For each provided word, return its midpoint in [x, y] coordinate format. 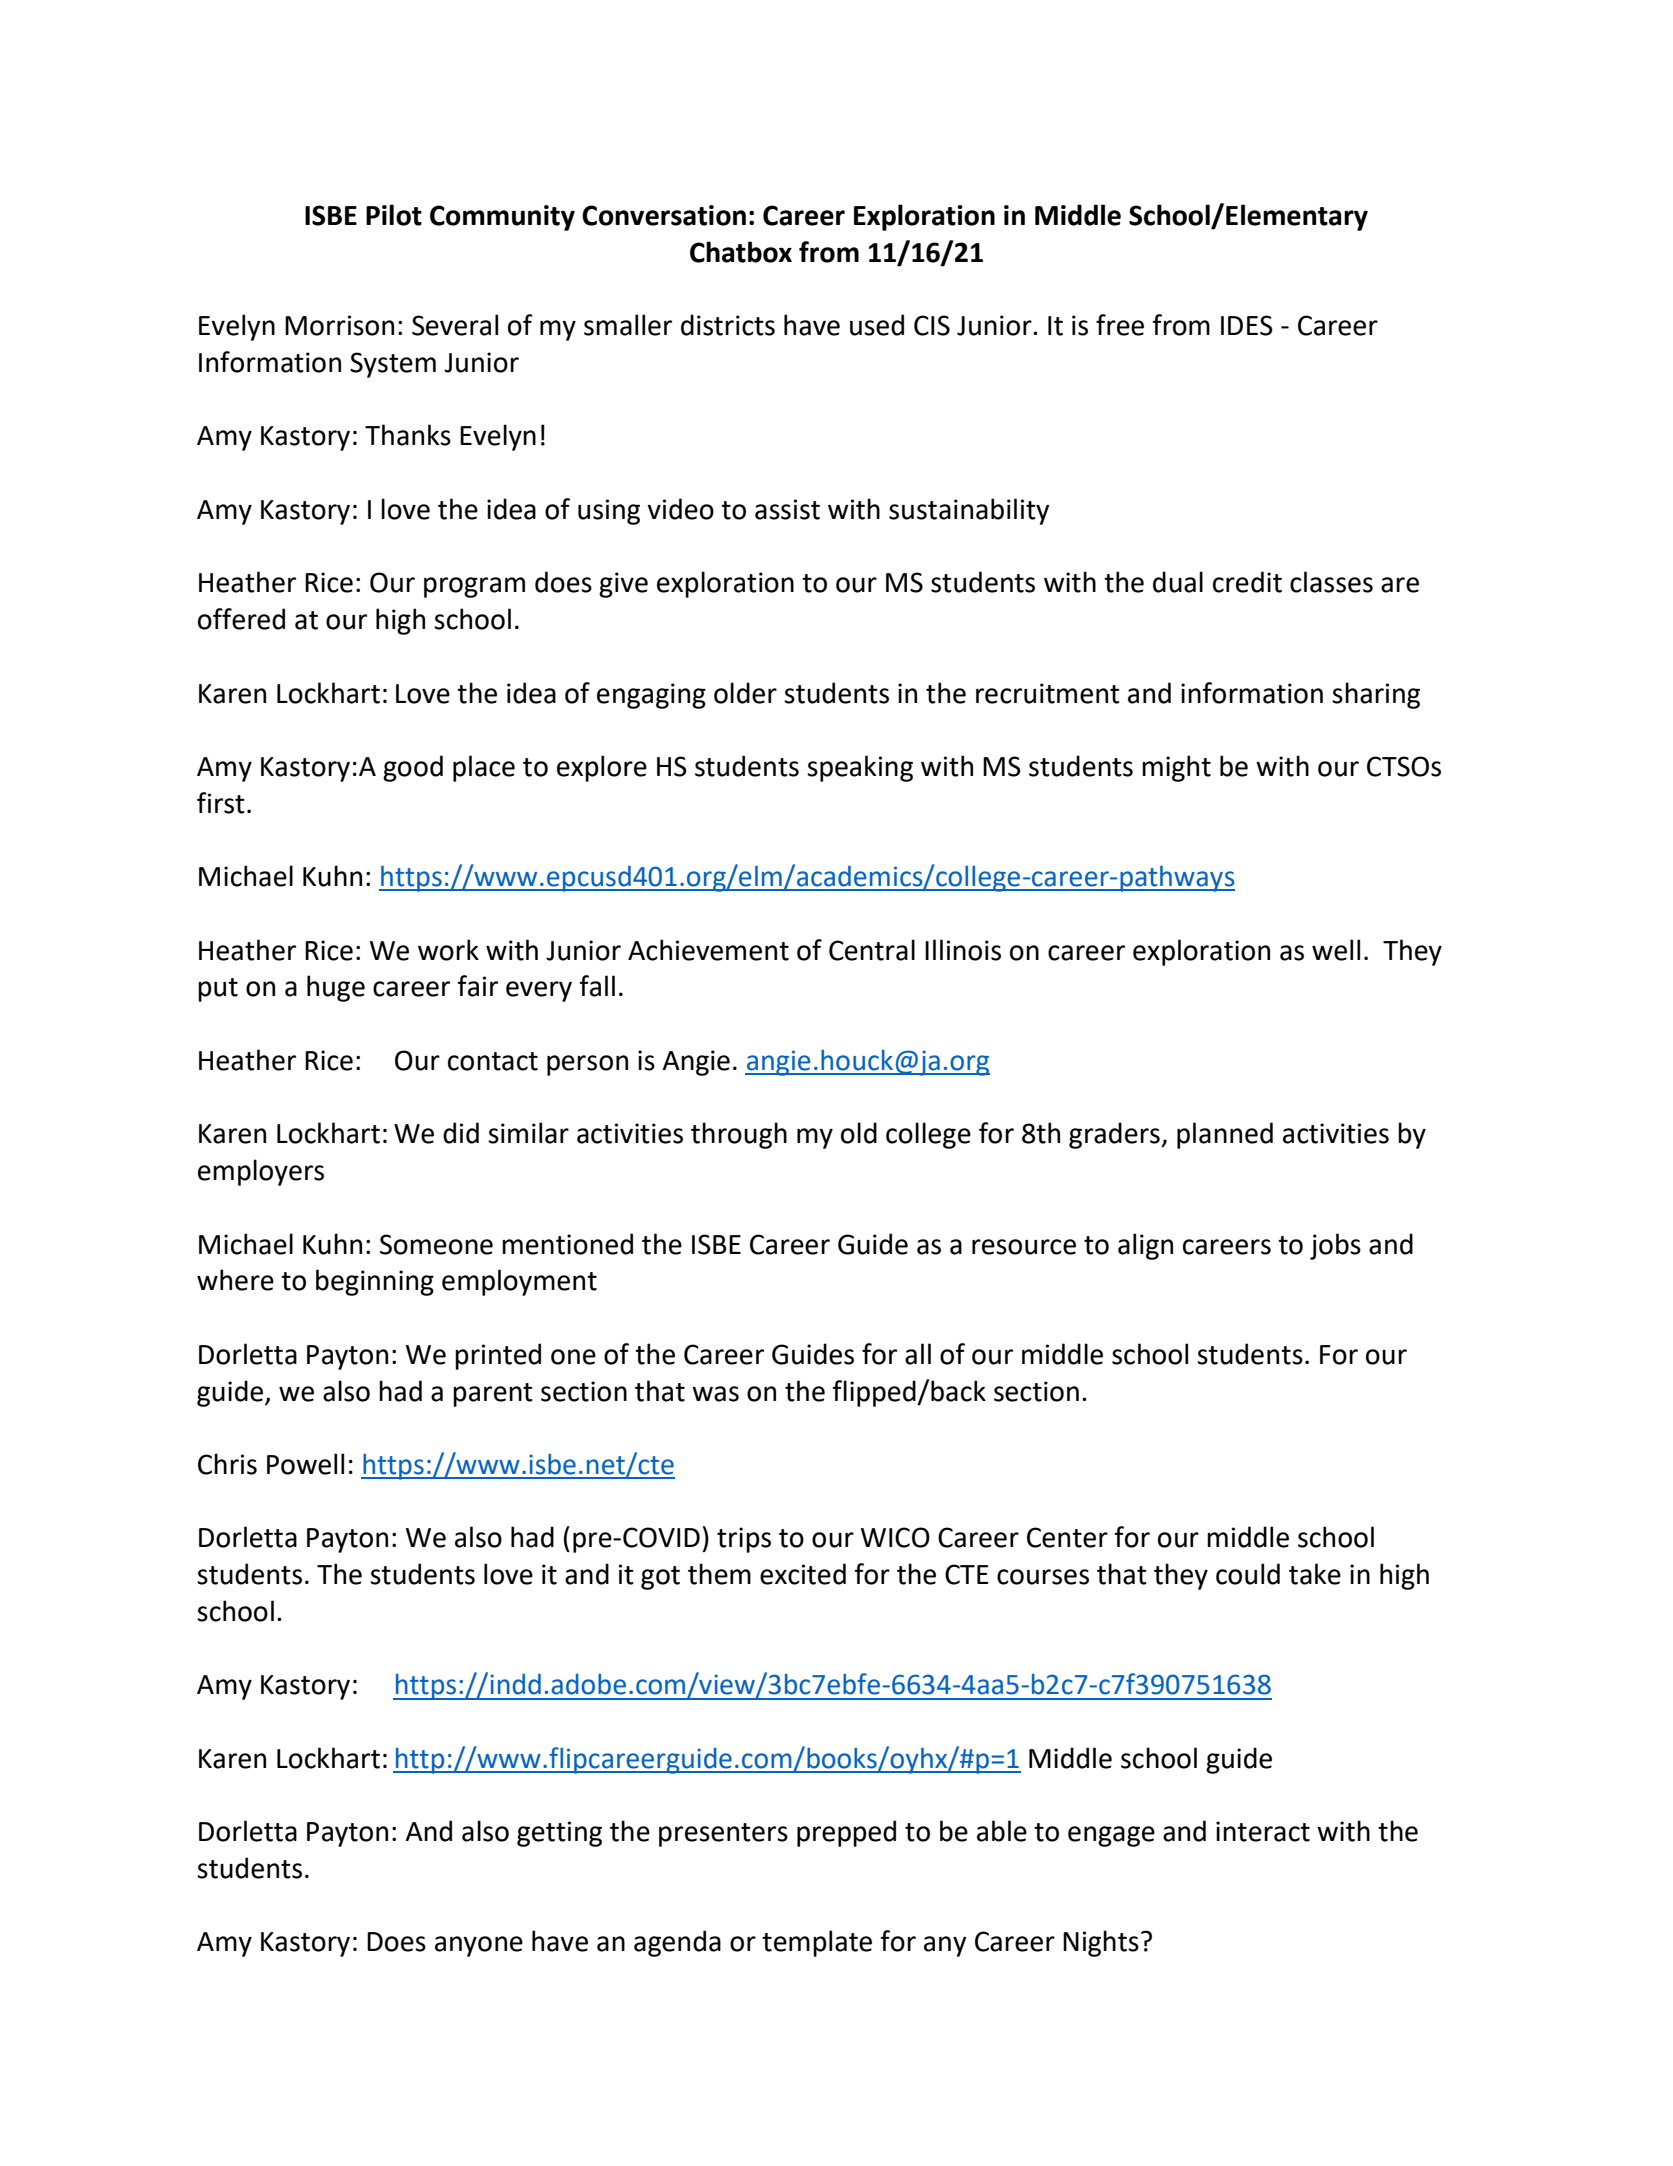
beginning [375, 1282]
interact [1263, 1831]
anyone [479, 1946]
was [715, 1394]
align [1145, 1246]
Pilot [394, 215]
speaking [860, 768]
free [1120, 325]
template [817, 1943]
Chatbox [741, 252]
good [413, 768]
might [1176, 768]
